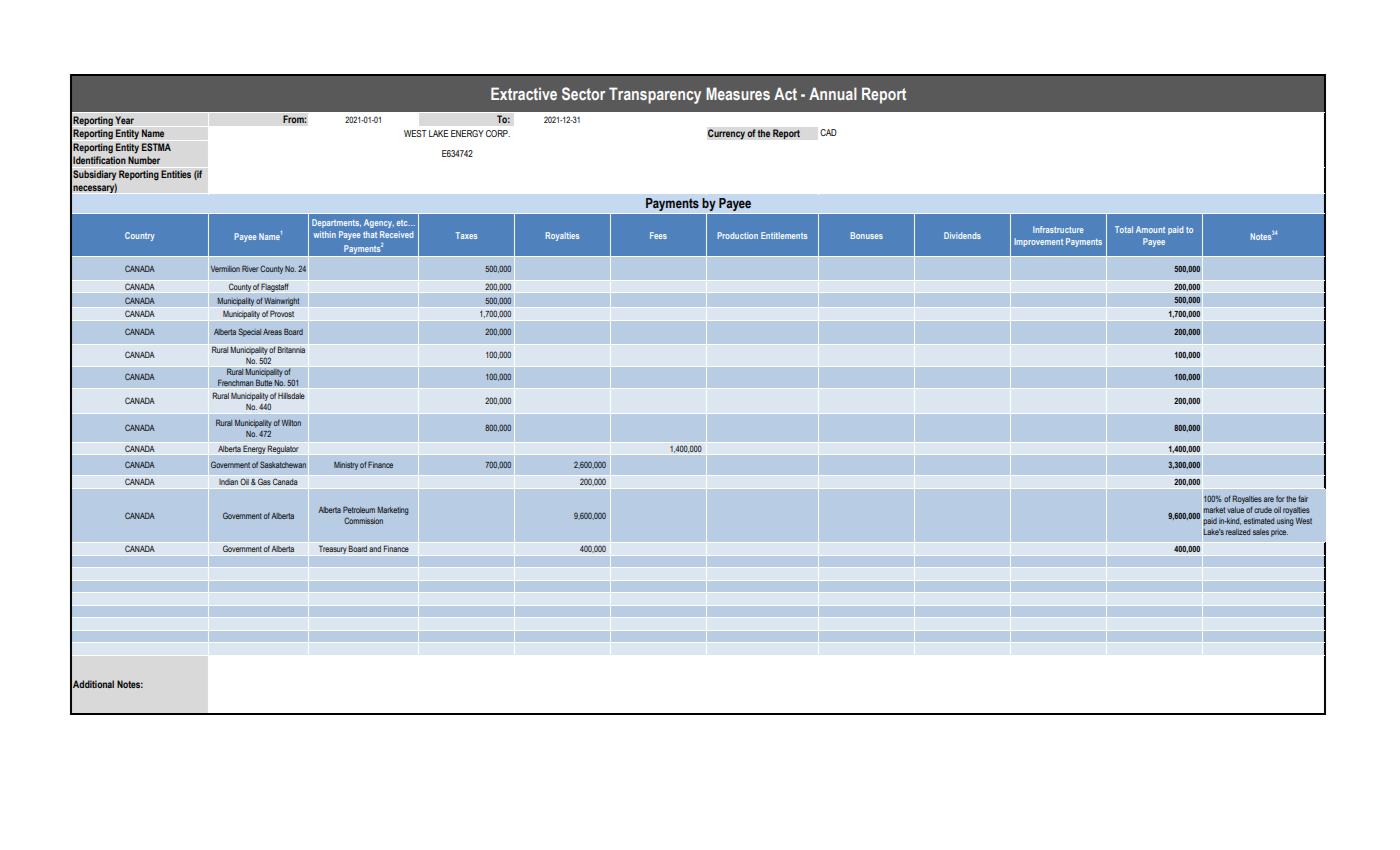 Image resolution: width=1400 pixels, height=850 pixels. Describe the element at coordinates (833, 93) in the page. I see `Annual` at that location.
